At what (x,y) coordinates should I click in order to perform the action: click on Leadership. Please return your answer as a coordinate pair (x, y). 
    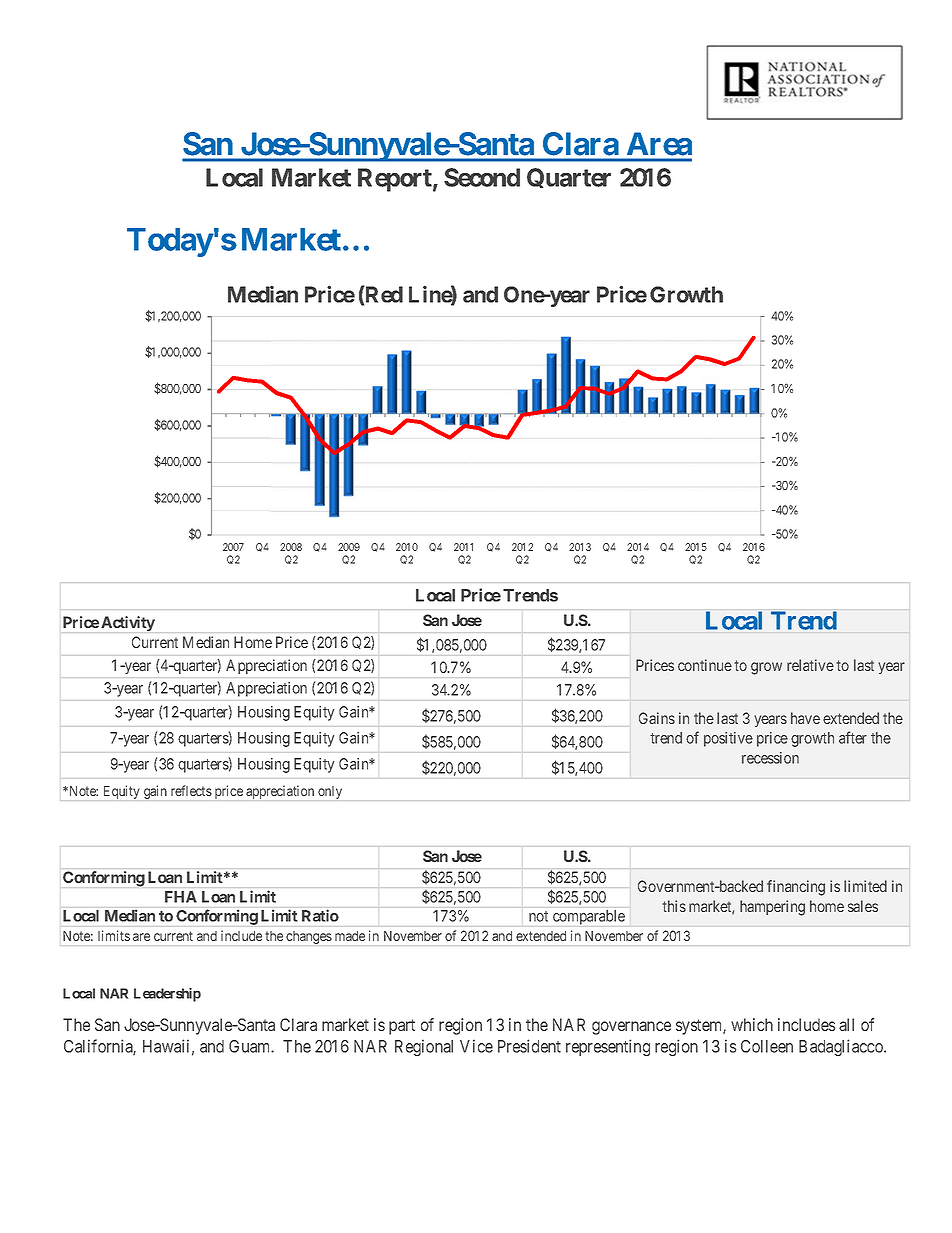
    Looking at the image, I should click on (167, 995).
